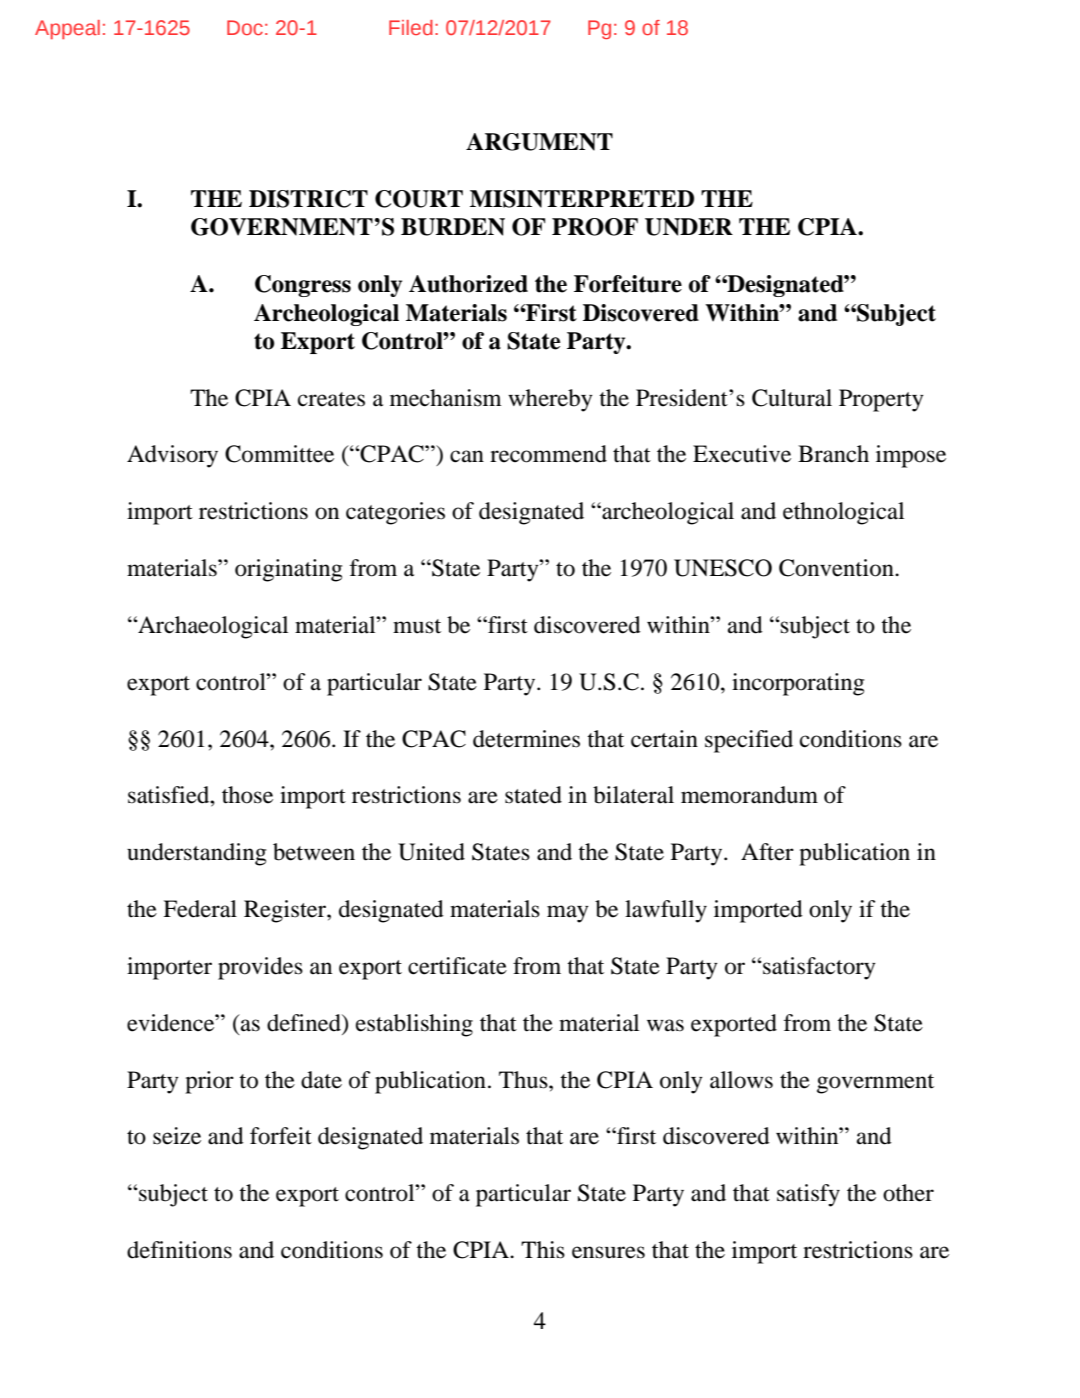 This page has width=1080, height=1398. I want to click on must, so click(417, 626).
